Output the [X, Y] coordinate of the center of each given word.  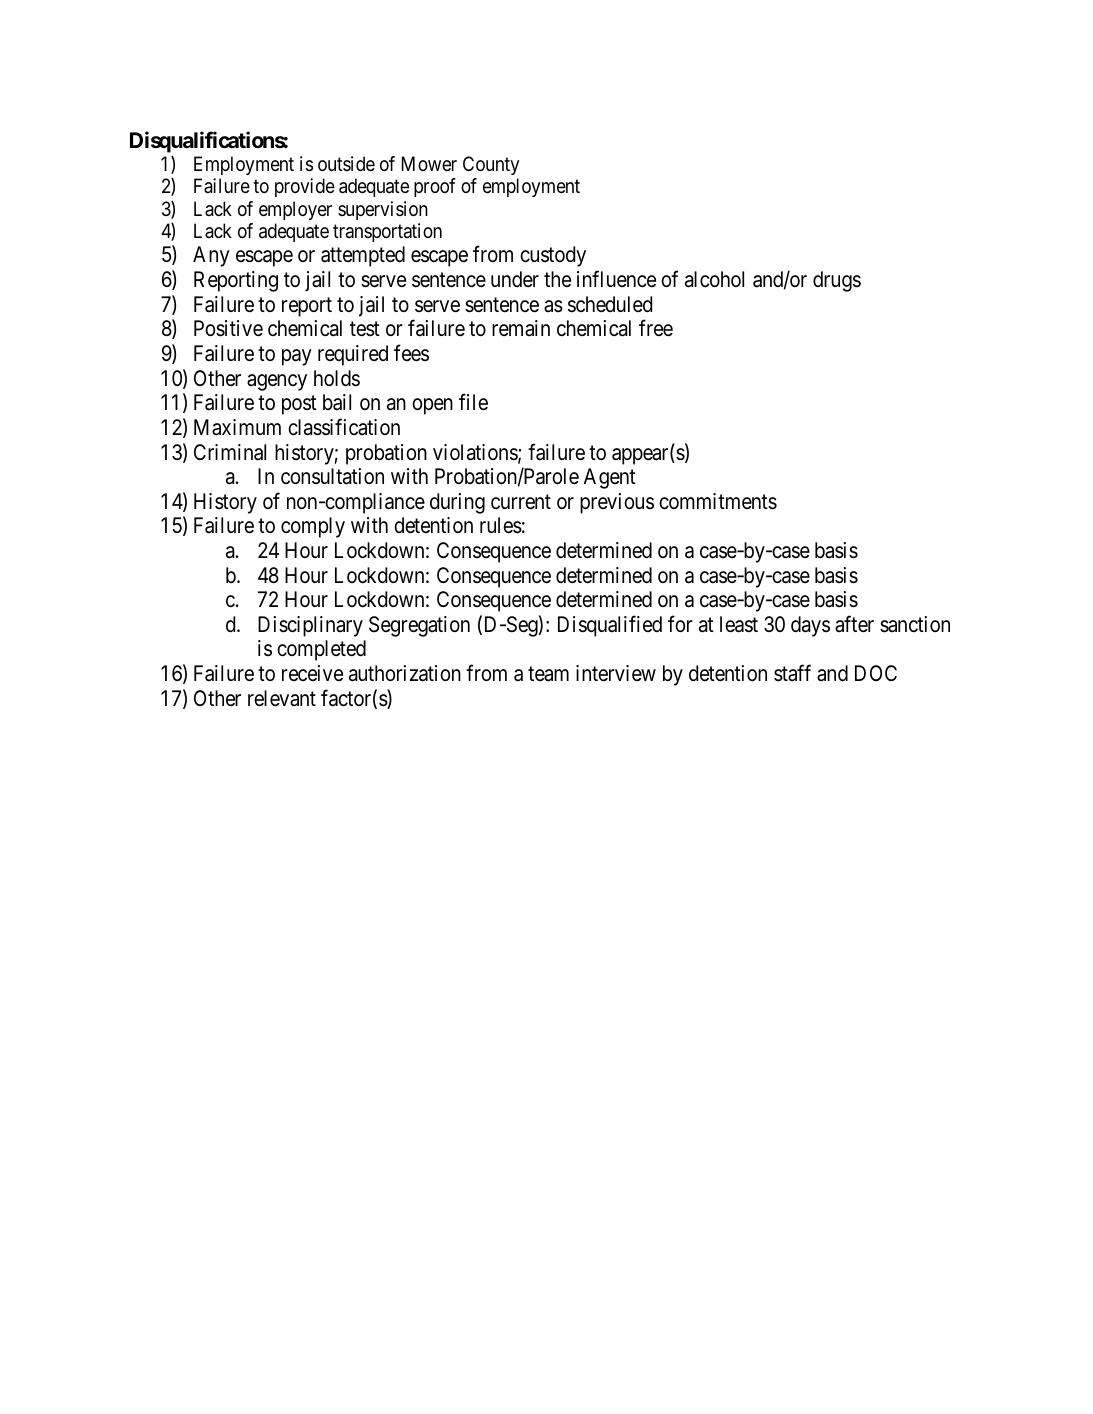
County [491, 165]
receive [312, 673]
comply [313, 527]
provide [305, 187]
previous [617, 503]
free [656, 328]
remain [521, 328]
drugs [837, 281]
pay [297, 357]
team [548, 674]
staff [792, 673]
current [521, 502]
